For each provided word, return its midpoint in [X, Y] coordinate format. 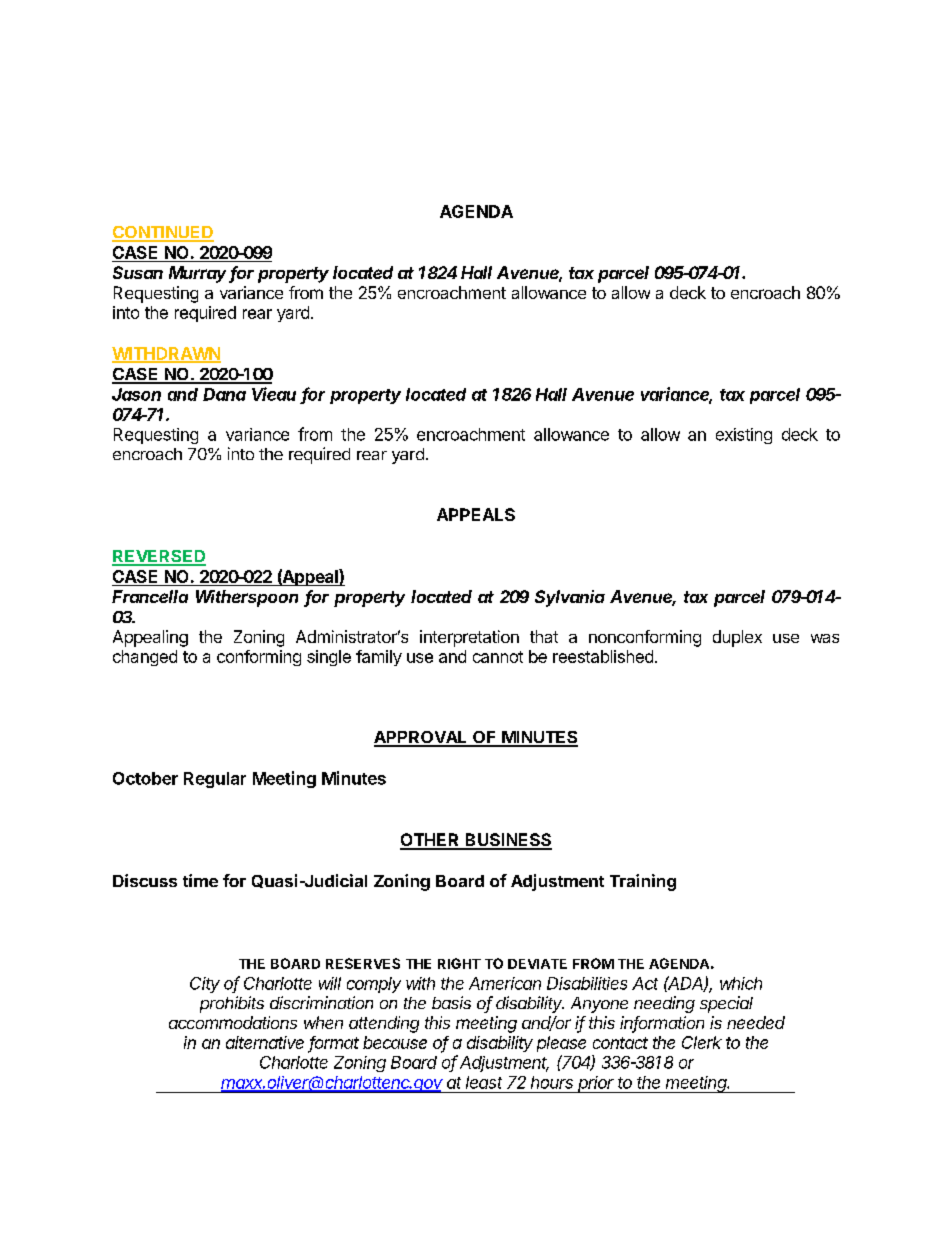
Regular [215, 780]
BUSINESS [507, 841]
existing [744, 436]
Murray [199, 274]
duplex [737, 638]
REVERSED [159, 557]
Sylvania [570, 598]
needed [756, 1022]
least [484, 1082]
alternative [265, 1042]
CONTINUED [163, 233]
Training [643, 882]
